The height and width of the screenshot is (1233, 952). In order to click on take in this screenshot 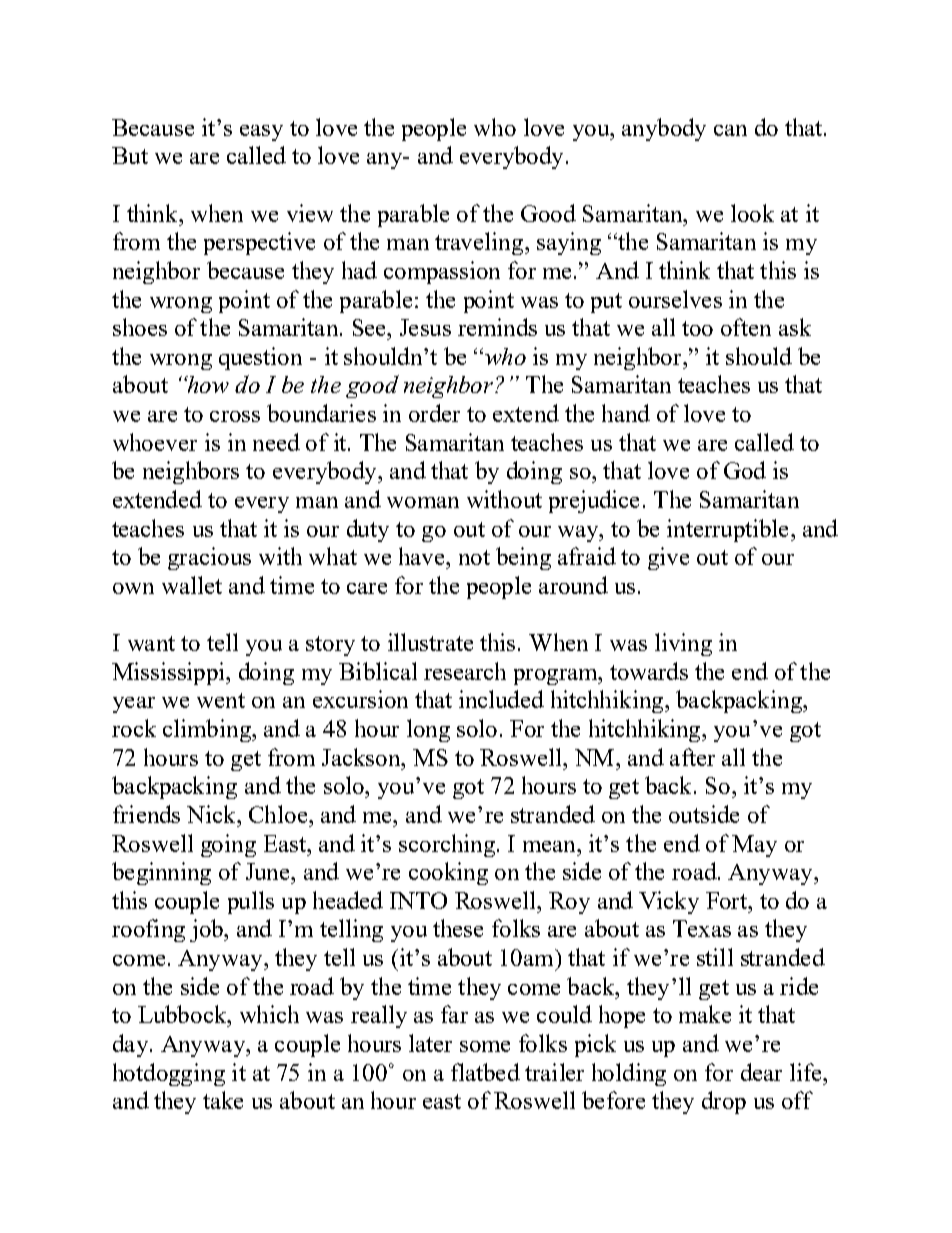, I will do `click(223, 1100)`.
